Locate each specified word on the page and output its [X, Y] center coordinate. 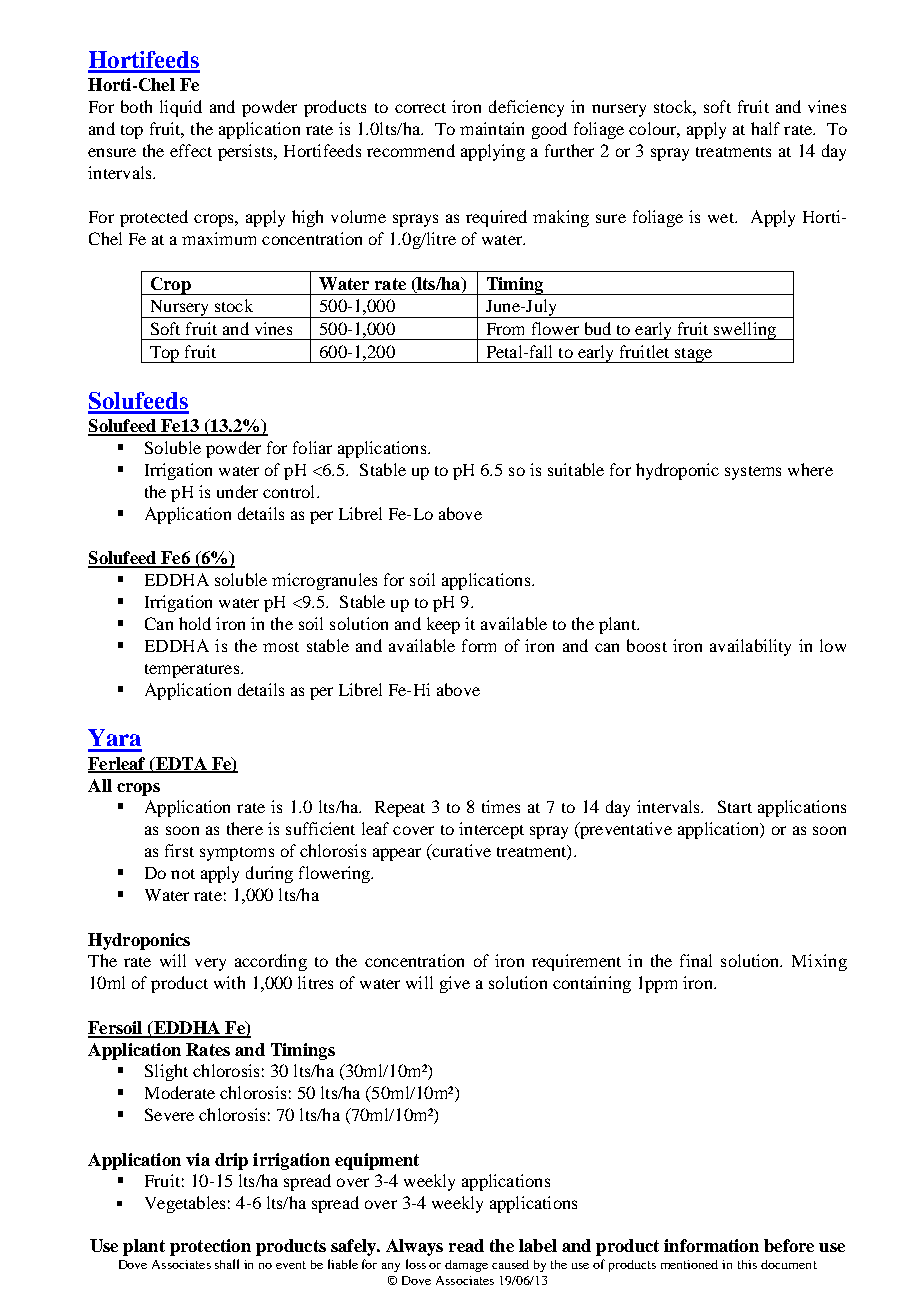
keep [443, 625]
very [210, 964]
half [765, 128]
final [696, 960]
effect [191, 150]
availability [750, 647]
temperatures [193, 671]
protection [210, 1247]
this [747, 1264]
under [237, 491]
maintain [492, 128]
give [455, 984]
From [505, 329]
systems [753, 473]
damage [466, 1266]
